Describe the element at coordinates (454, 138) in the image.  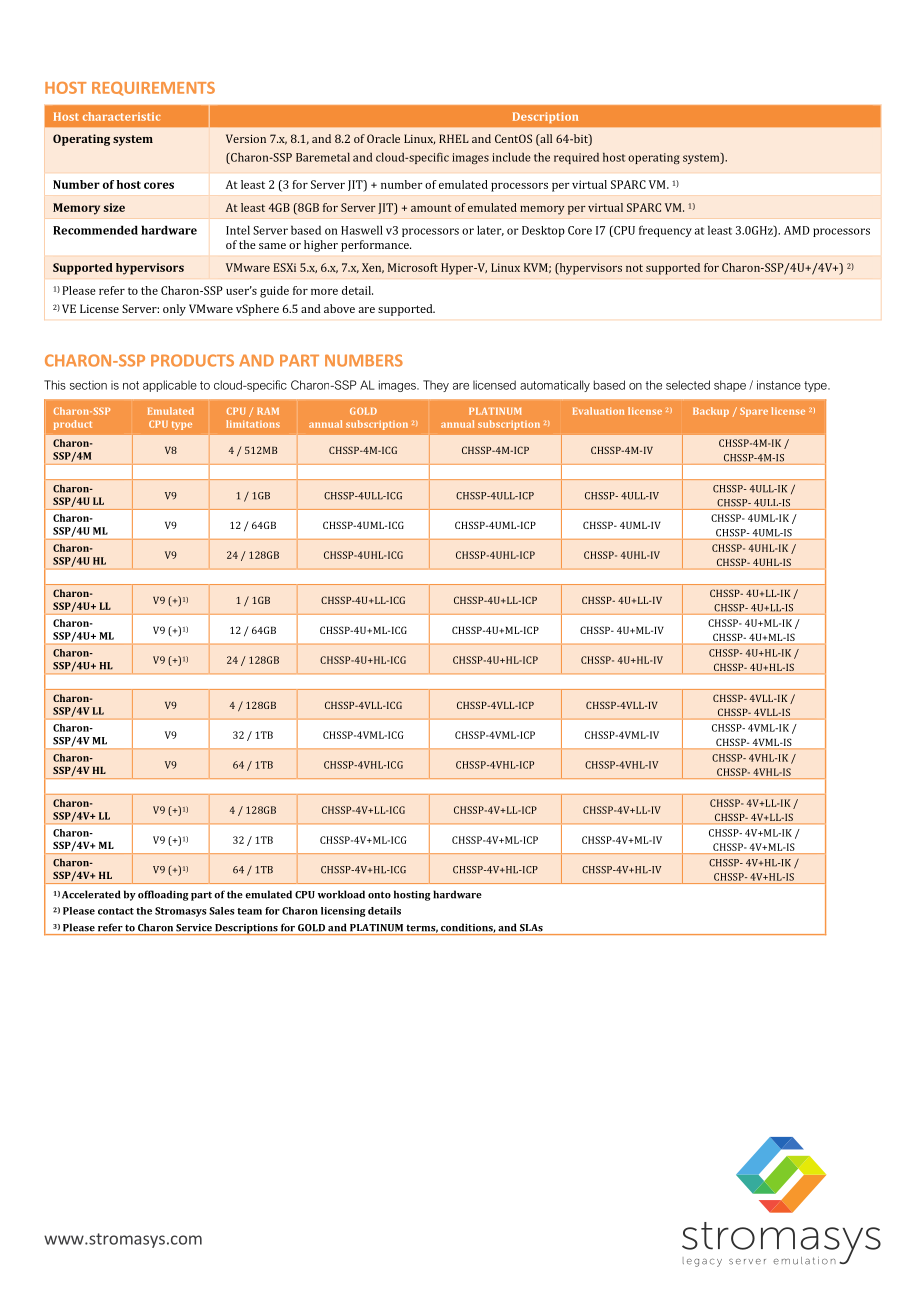
I see `RHEL` at that location.
